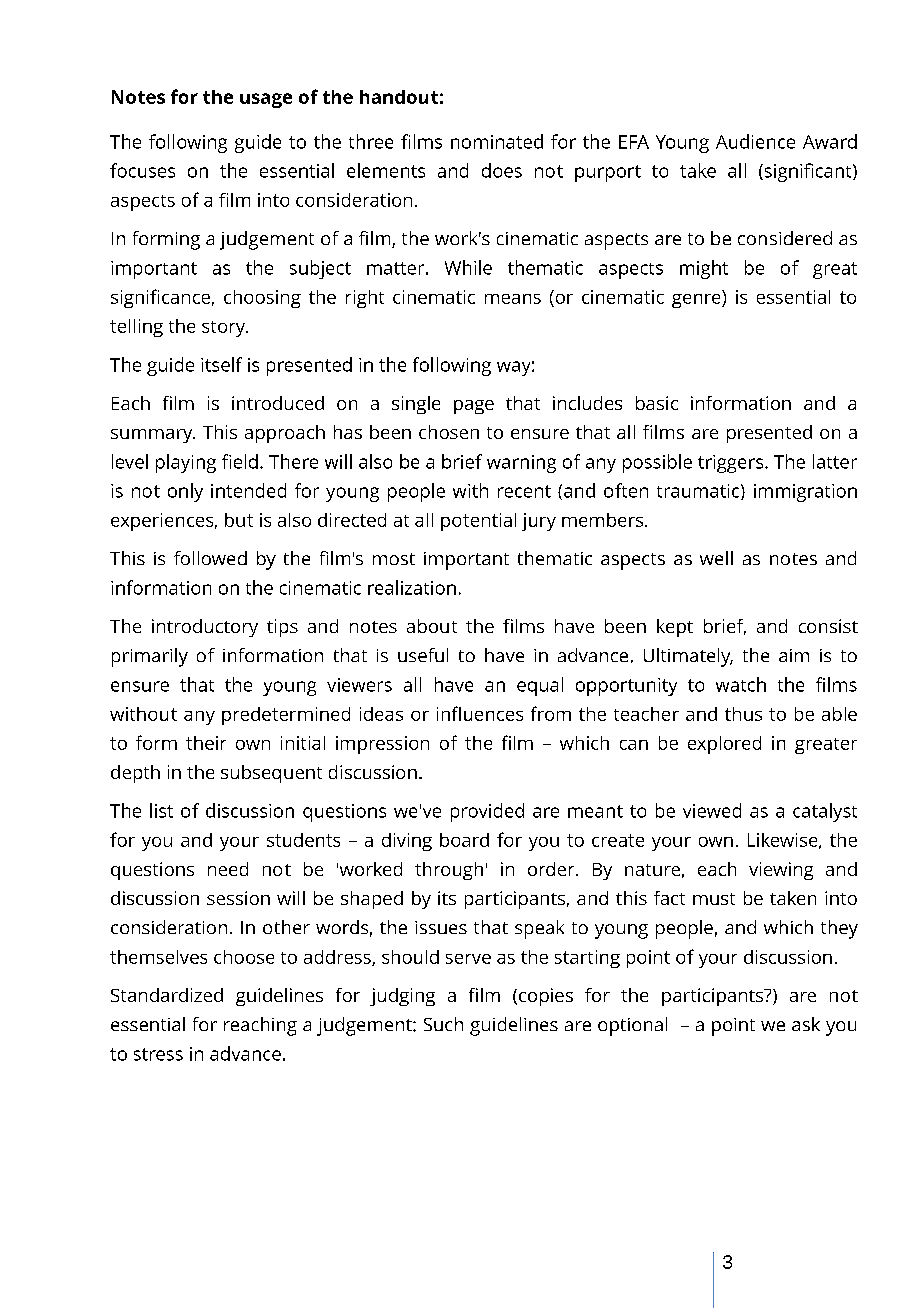 The height and width of the page is (1308, 924). I want to click on usage, so click(266, 100).
